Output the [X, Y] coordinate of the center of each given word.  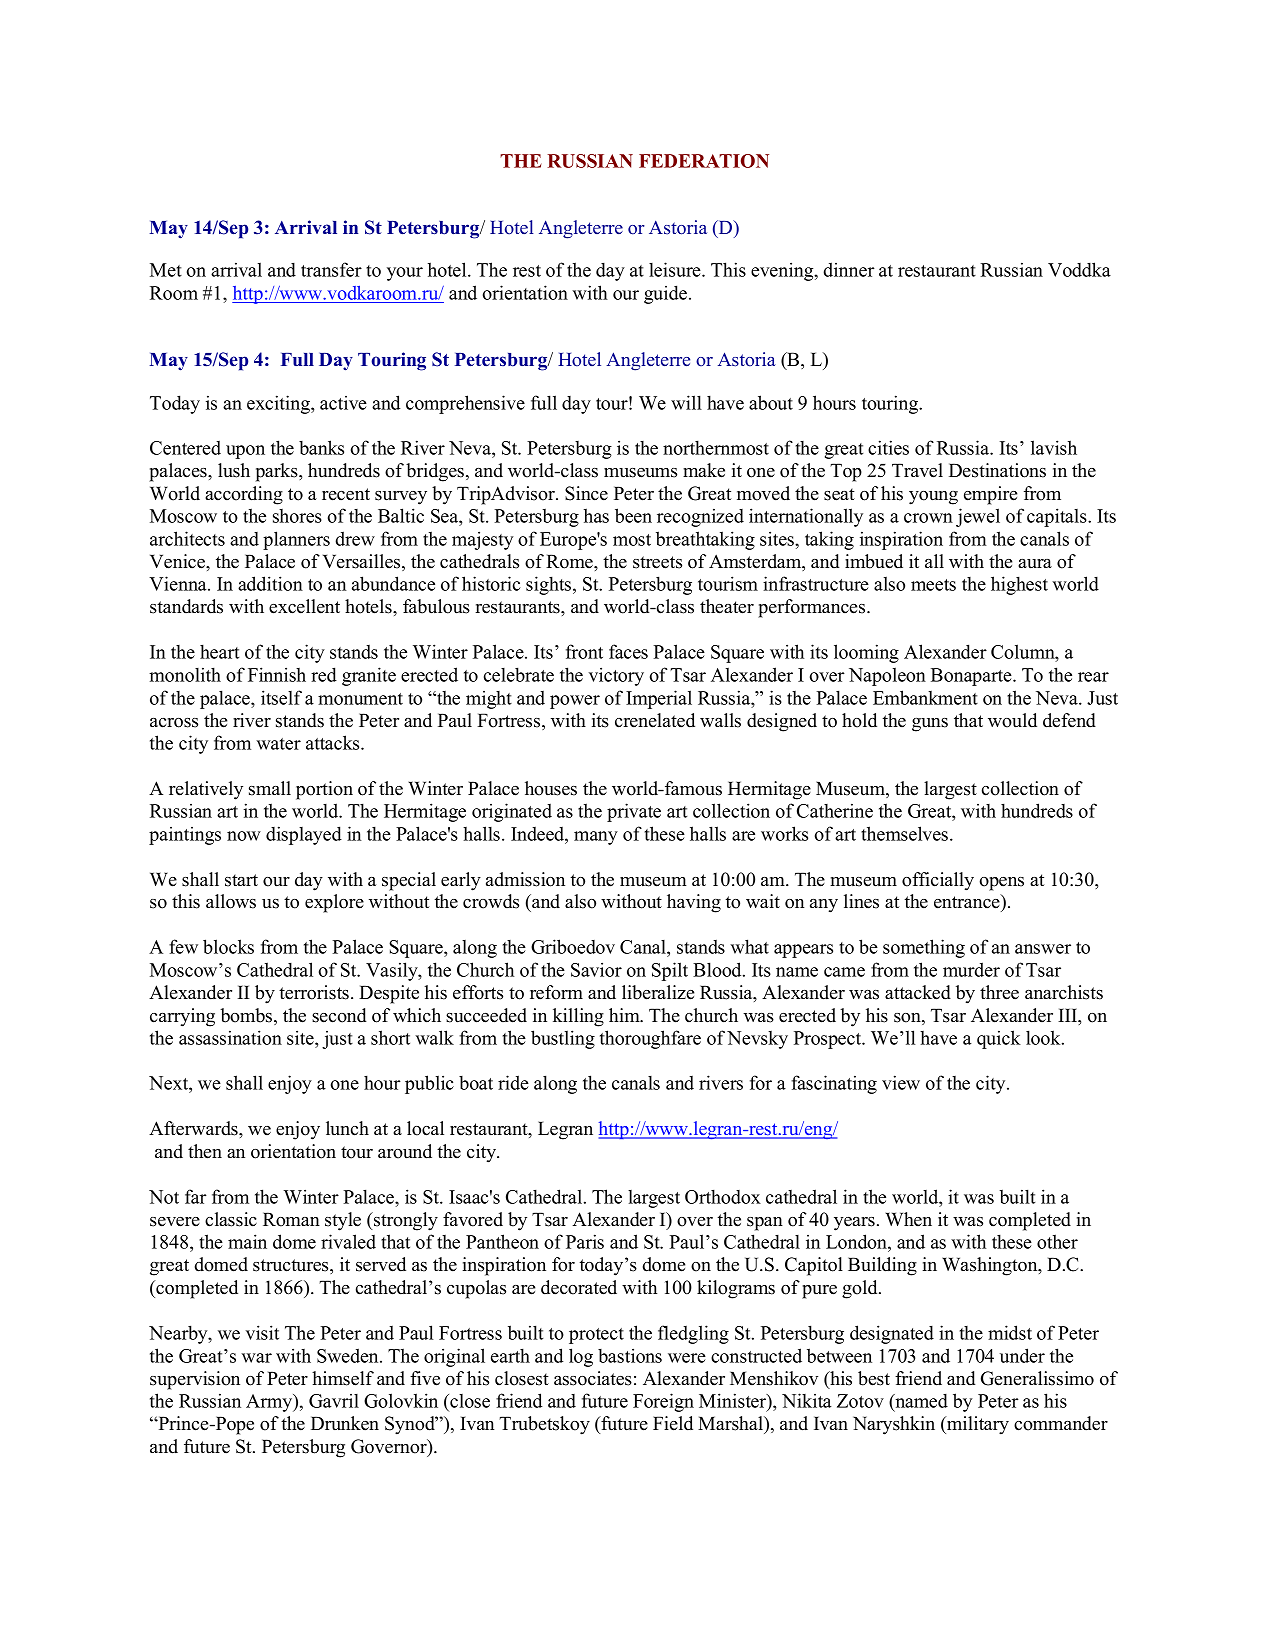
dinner [849, 269]
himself [343, 1378]
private [634, 812]
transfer [331, 269]
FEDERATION [704, 161]
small [270, 788]
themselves [904, 833]
